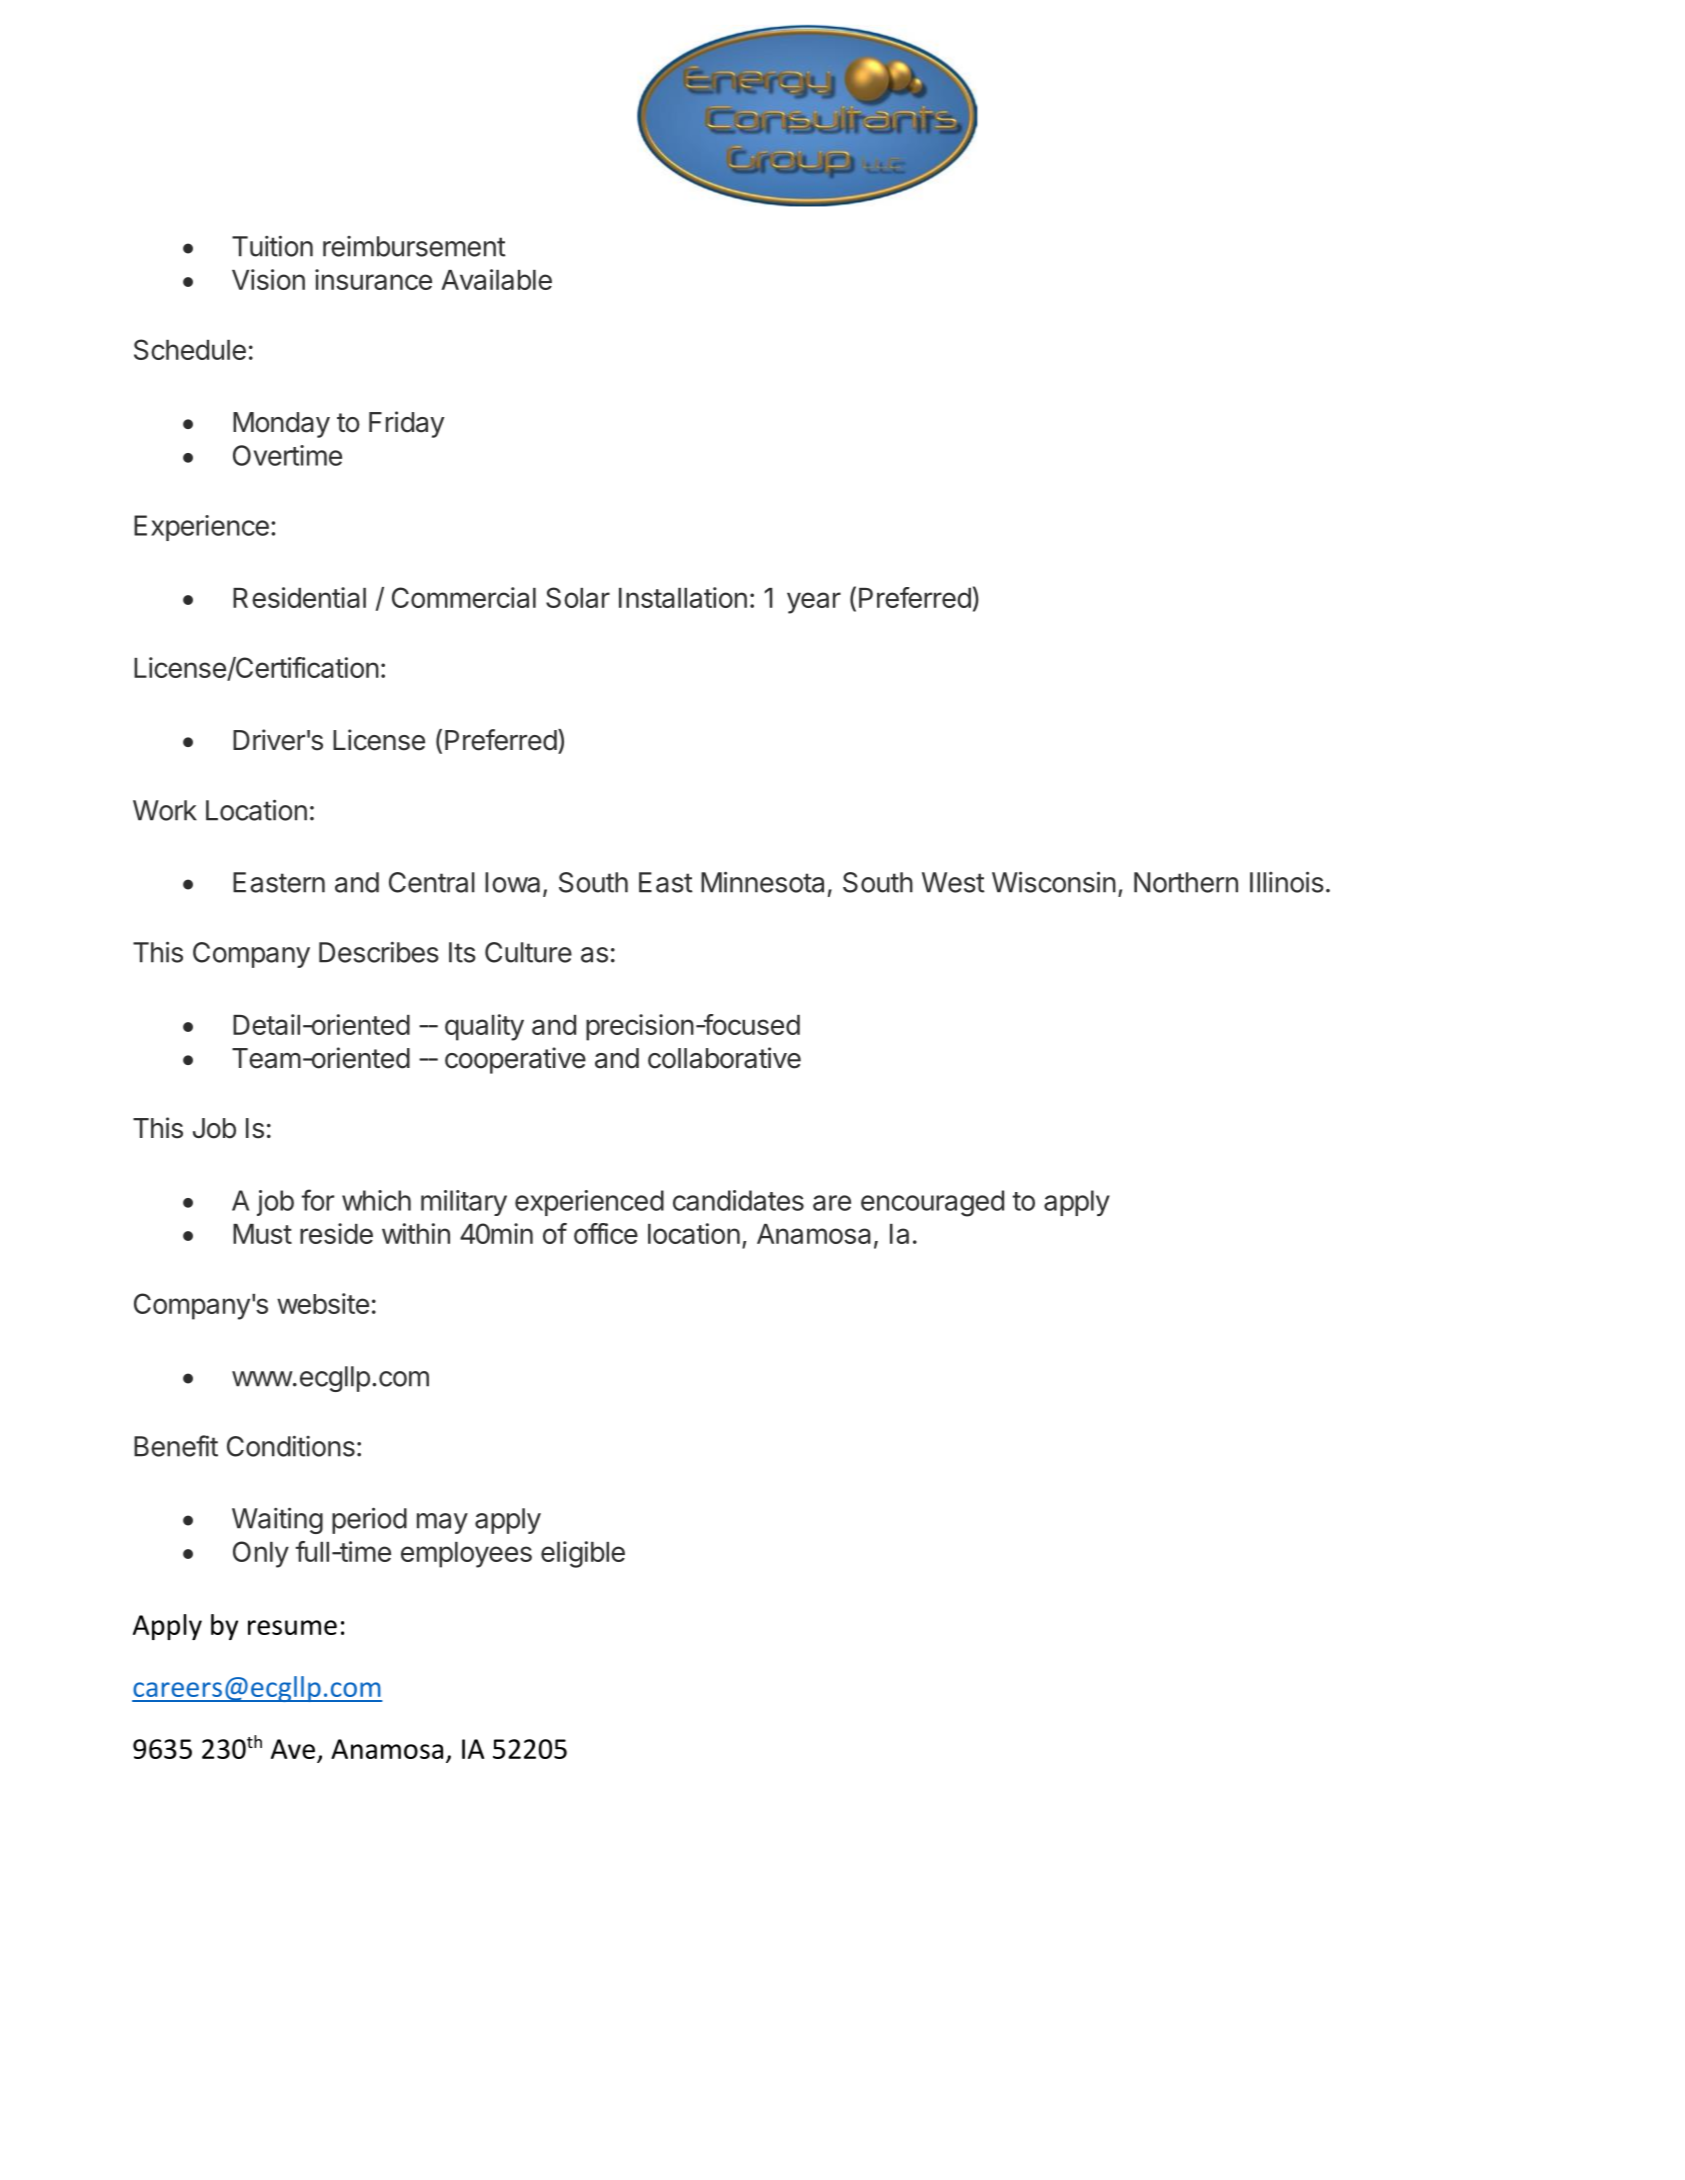 Image resolution: width=1685 pixels, height=2180 pixels. I want to click on year, so click(814, 603).
